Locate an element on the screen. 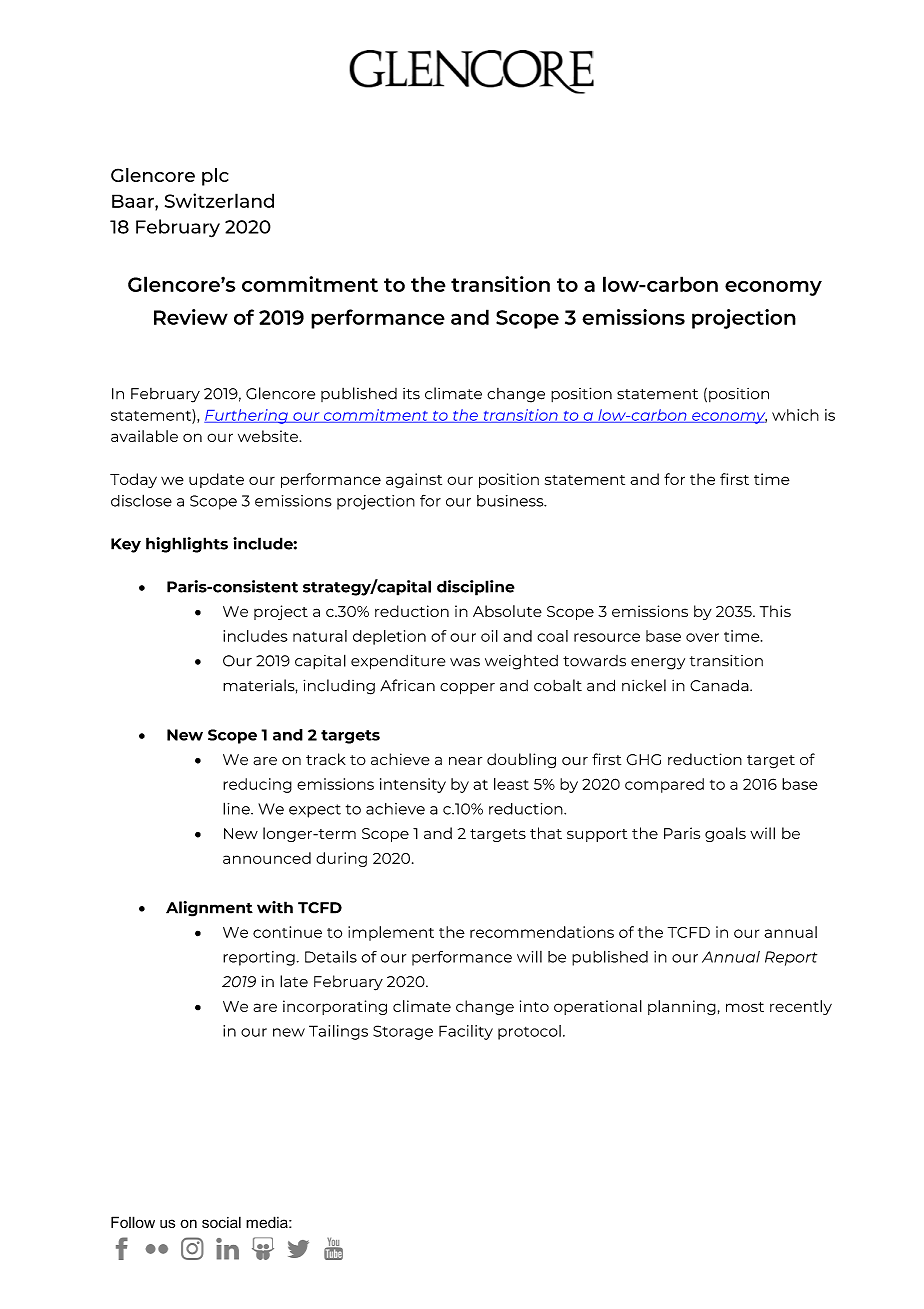 This screenshot has width=924, height=1309. its is located at coordinates (411, 394).
